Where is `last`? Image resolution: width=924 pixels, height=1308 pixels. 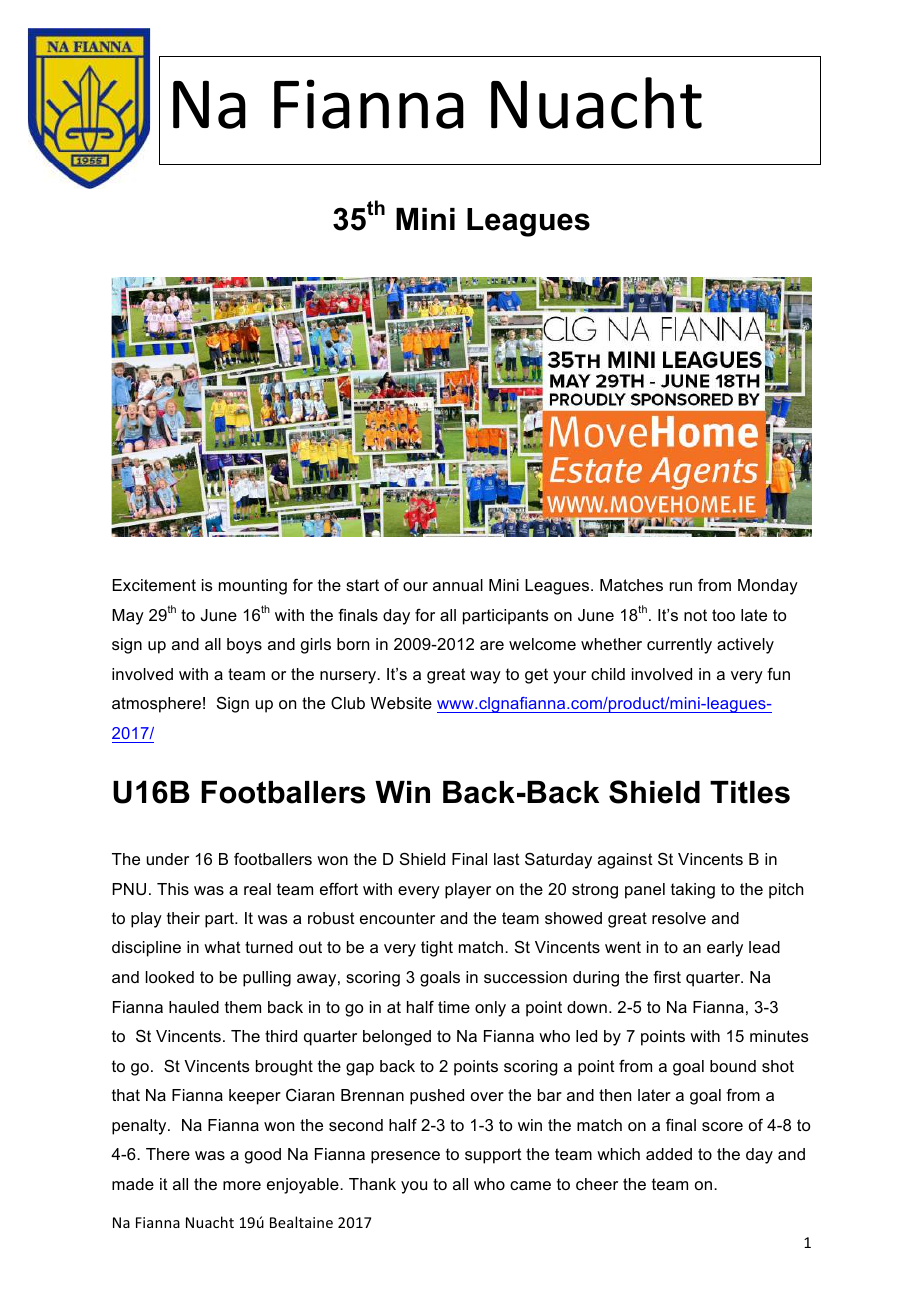
last is located at coordinates (507, 859).
